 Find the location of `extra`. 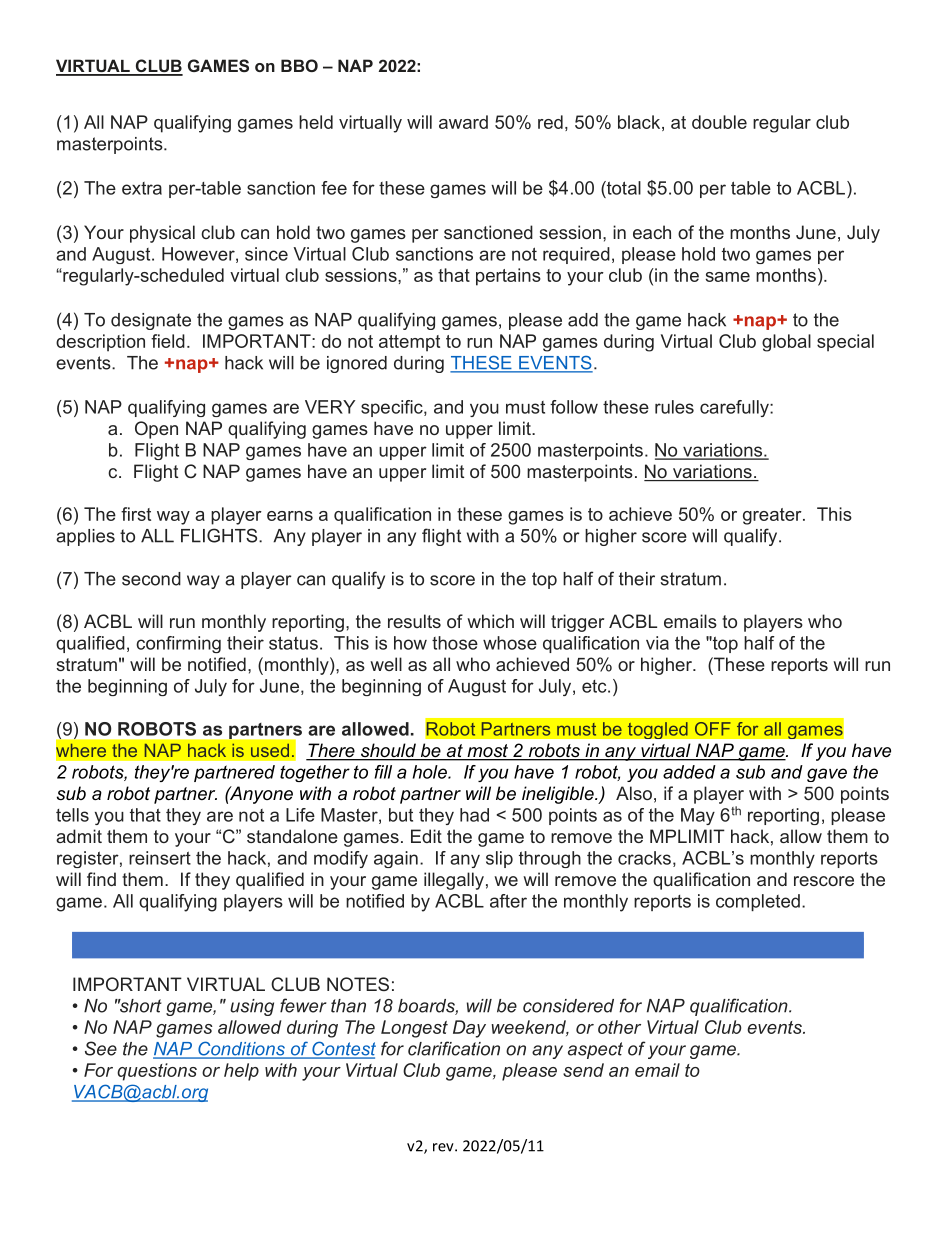

extra is located at coordinates (142, 188).
